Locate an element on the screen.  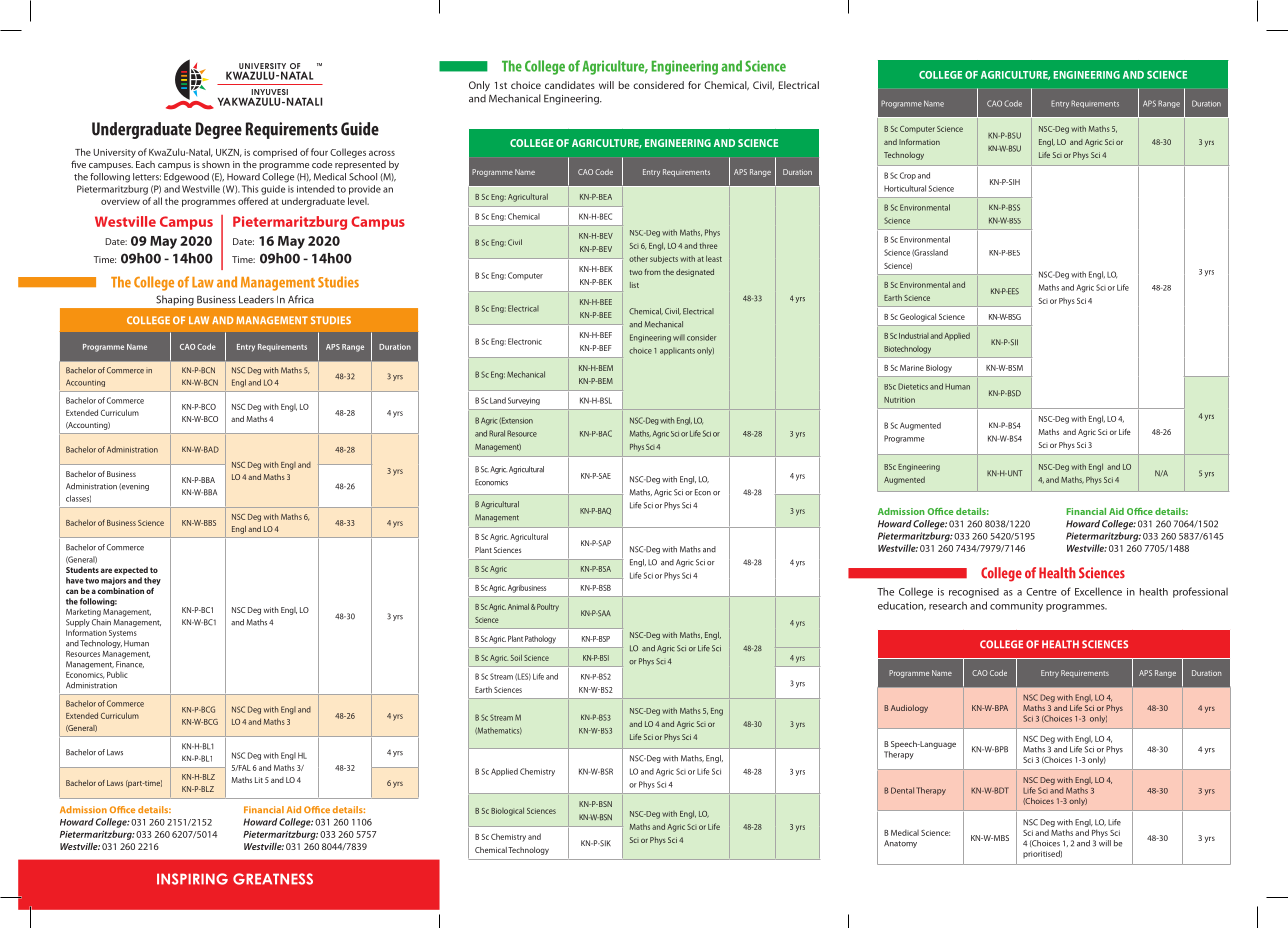
Rural is located at coordinates (497, 433).
